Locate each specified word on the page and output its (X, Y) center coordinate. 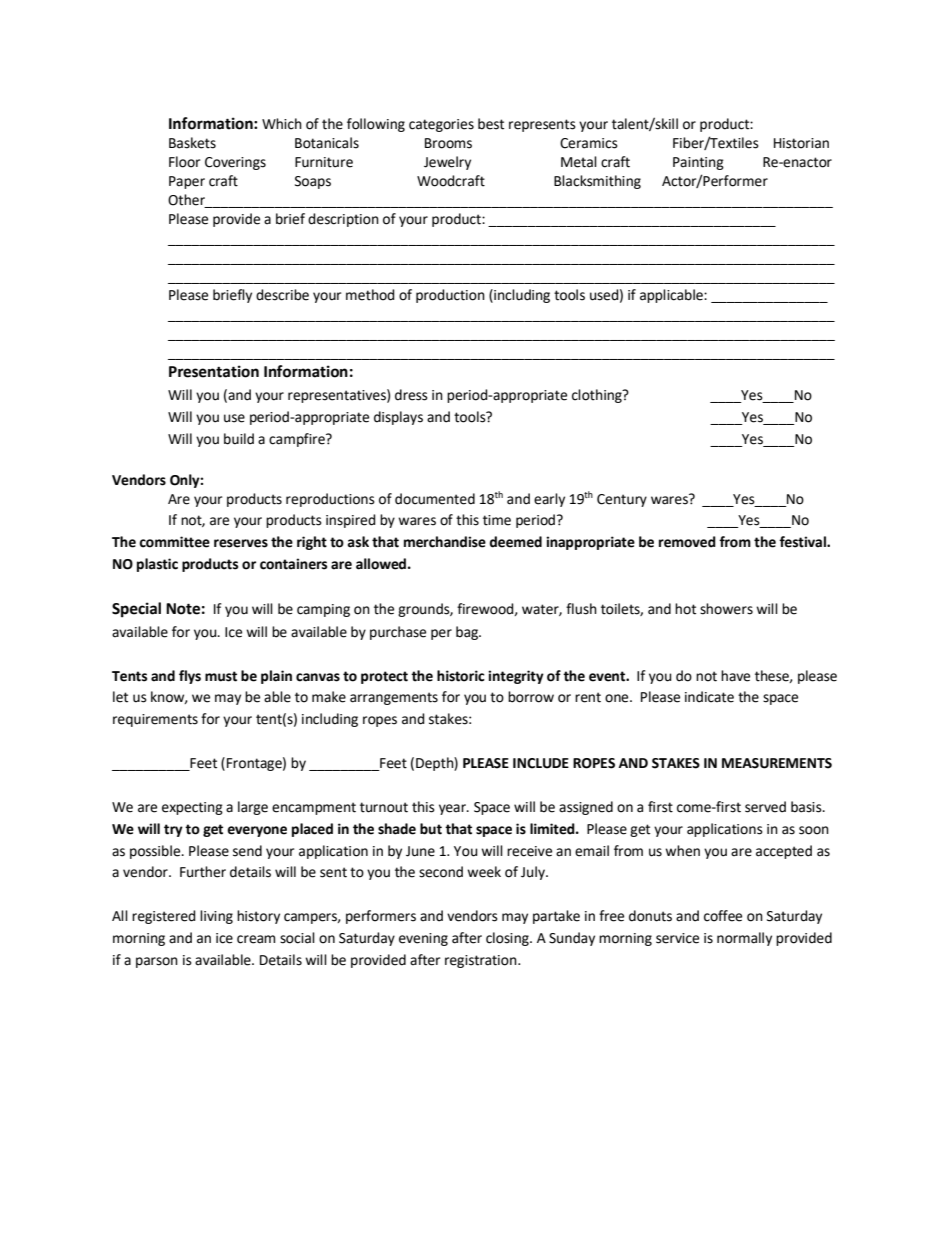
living (216, 917)
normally (744, 939)
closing (508, 939)
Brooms (448, 143)
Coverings (235, 163)
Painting (698, 163)
